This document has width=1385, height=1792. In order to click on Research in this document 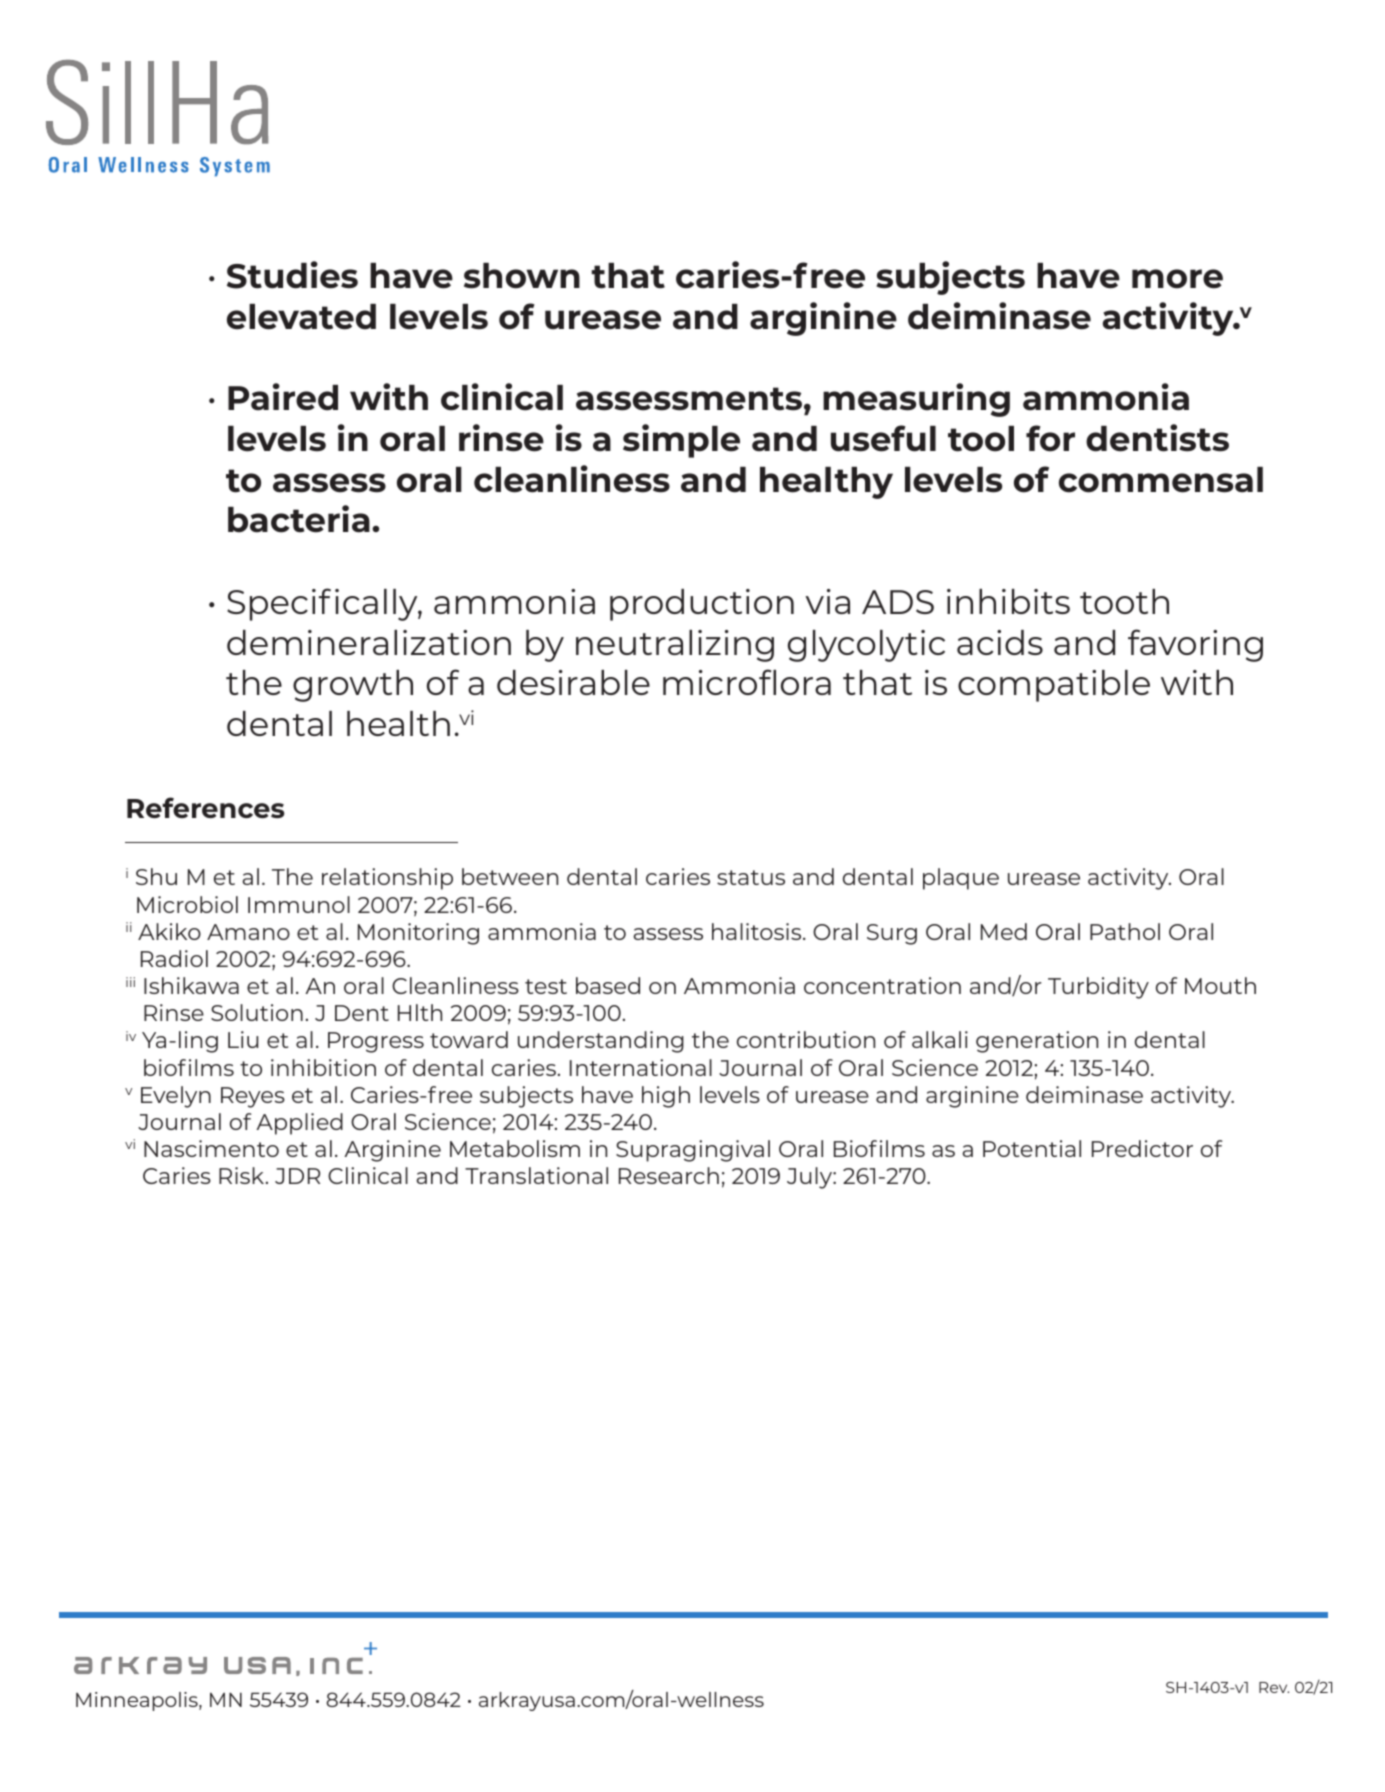, I will do `click(669, 1175)`.
